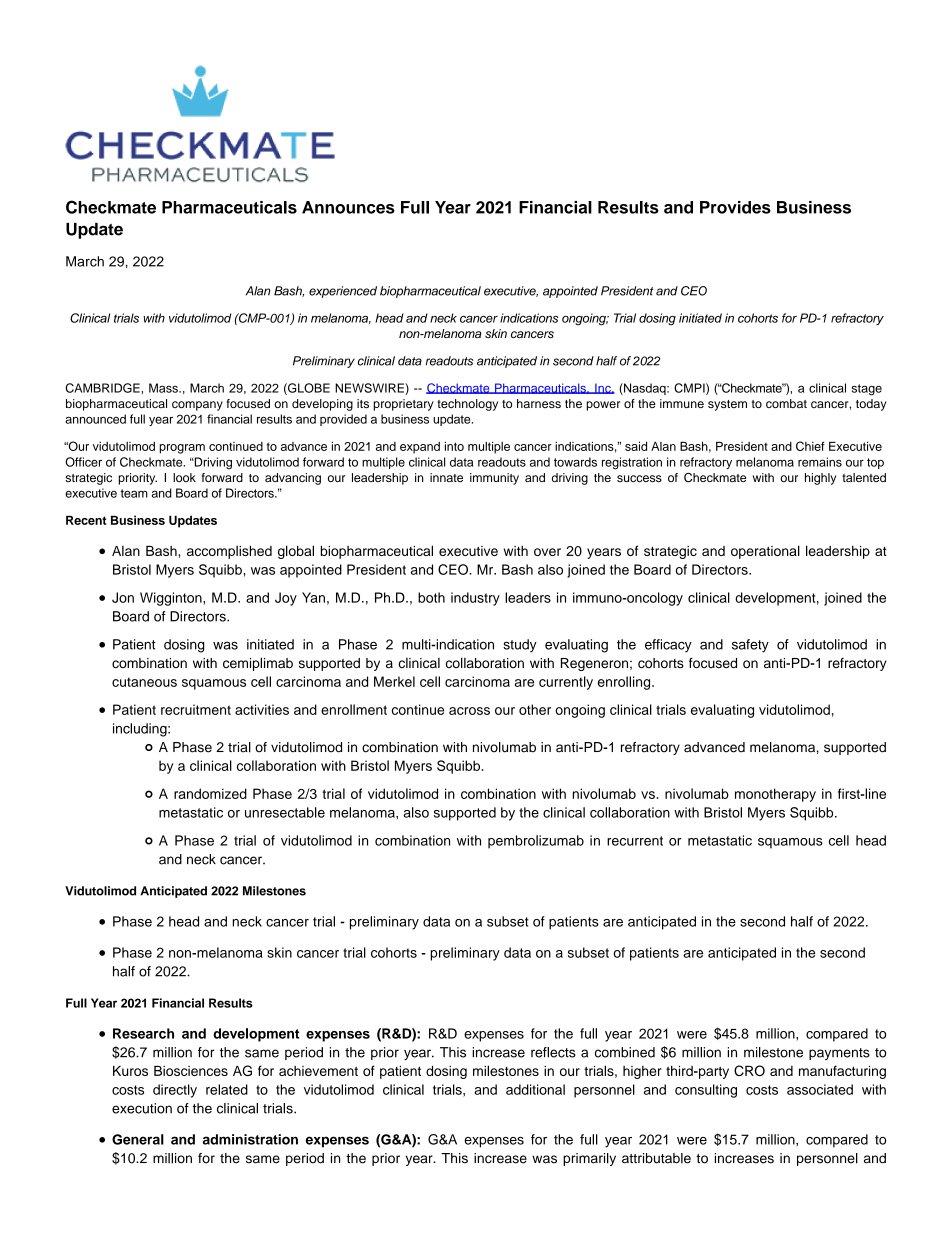 The height and width of the screenshot is (1233, 952). Describe the element at coordinates (635, 841) in the screenshot. I see `recurrent` at that location.
